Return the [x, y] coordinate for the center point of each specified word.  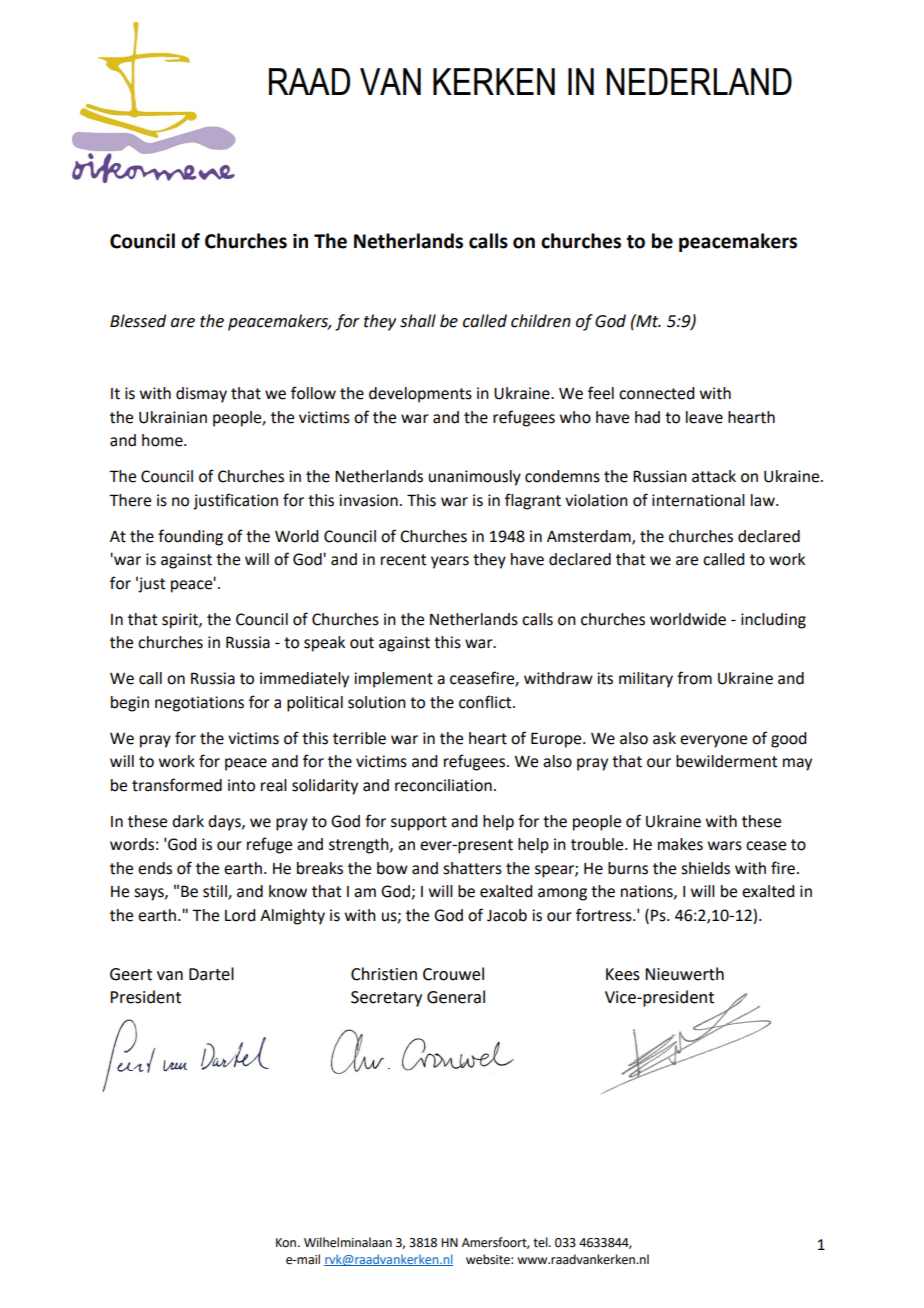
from [694, 678]
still [216, 892]
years [450, 562]
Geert [131, 974]
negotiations [199, 704]
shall [418, 321]
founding [190, 537]
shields [705, 868]
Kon [287, 1243]
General [456, 997]
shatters [472, 868]
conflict [486, 702]
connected [657, 393]
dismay [201, 395]
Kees [623, 974]
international [698, 500]
